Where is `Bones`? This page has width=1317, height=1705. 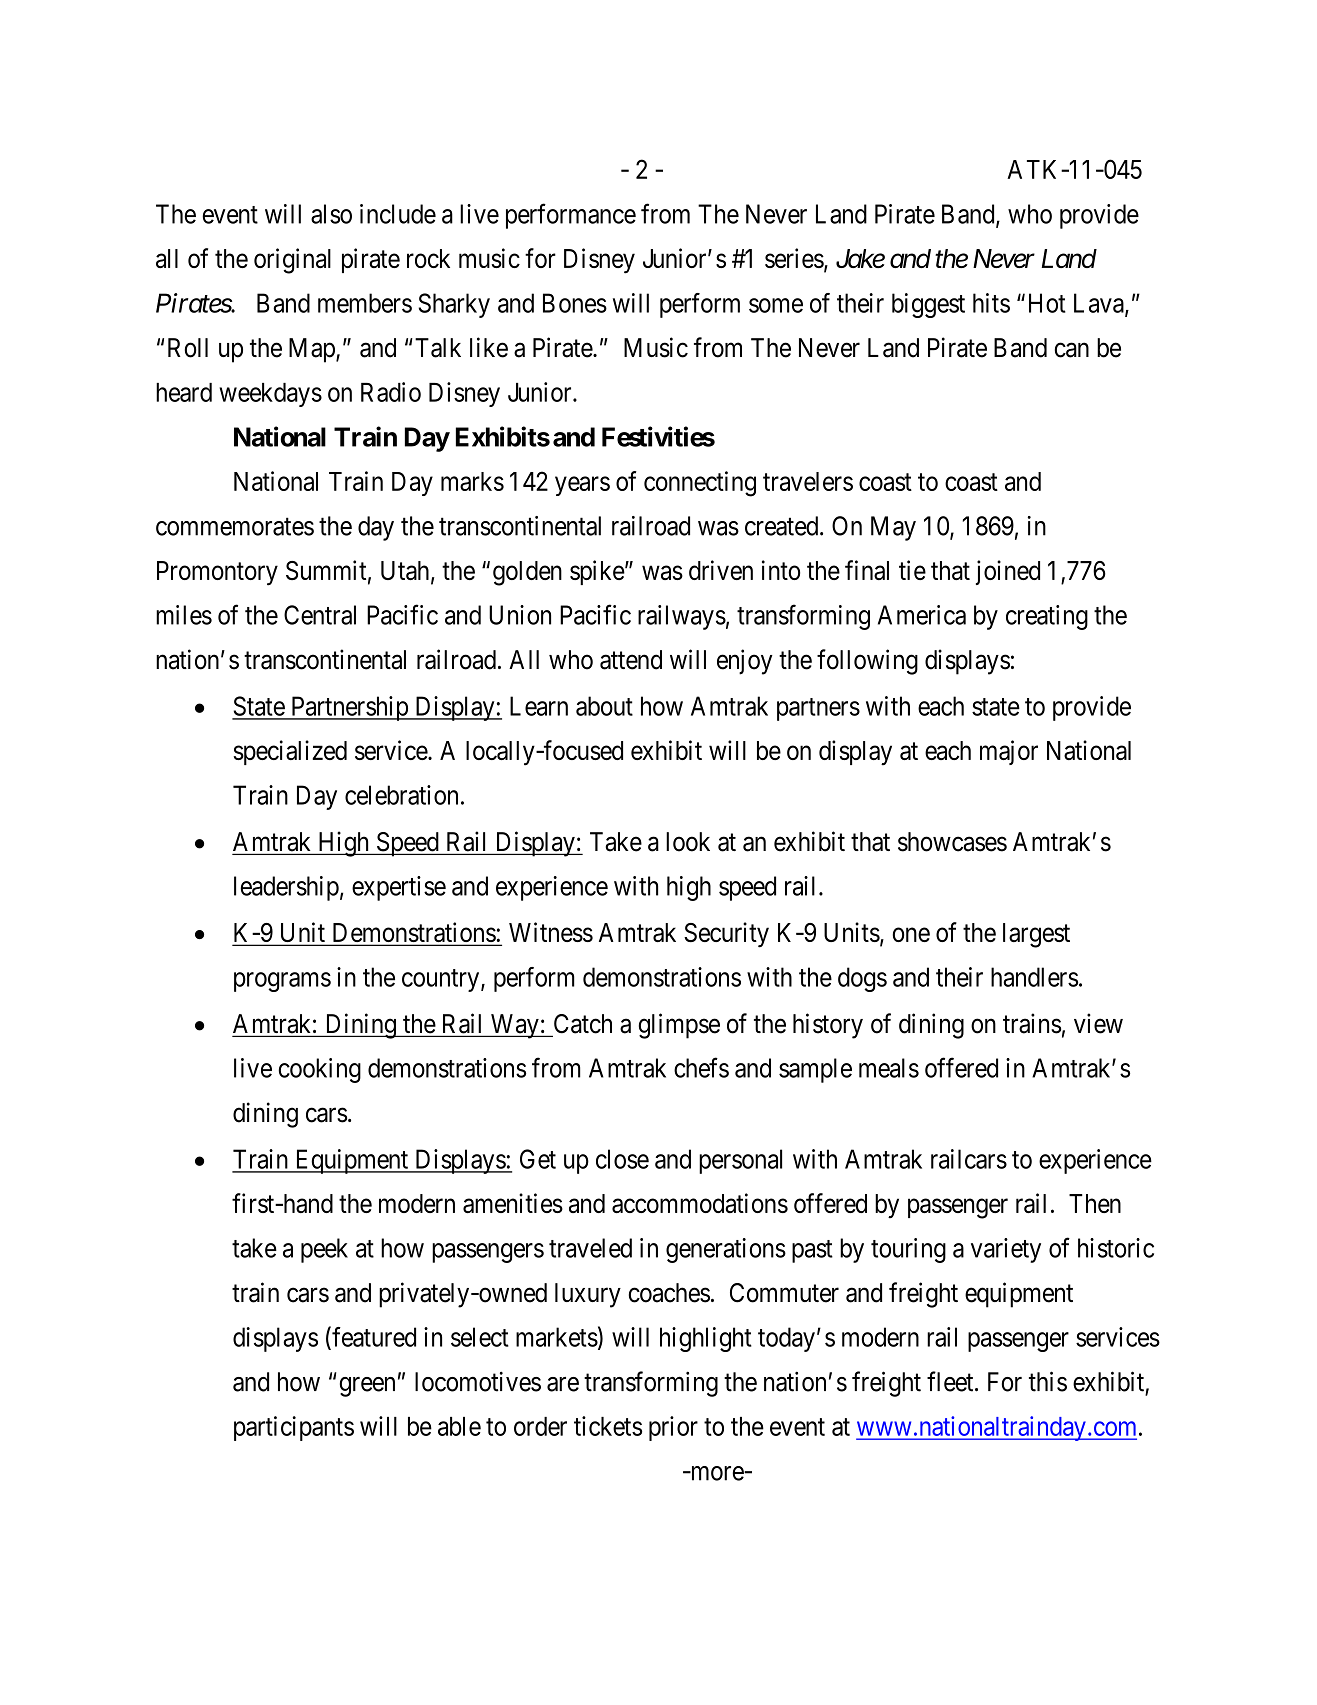
Bones is located at coordinates (575, 303).
